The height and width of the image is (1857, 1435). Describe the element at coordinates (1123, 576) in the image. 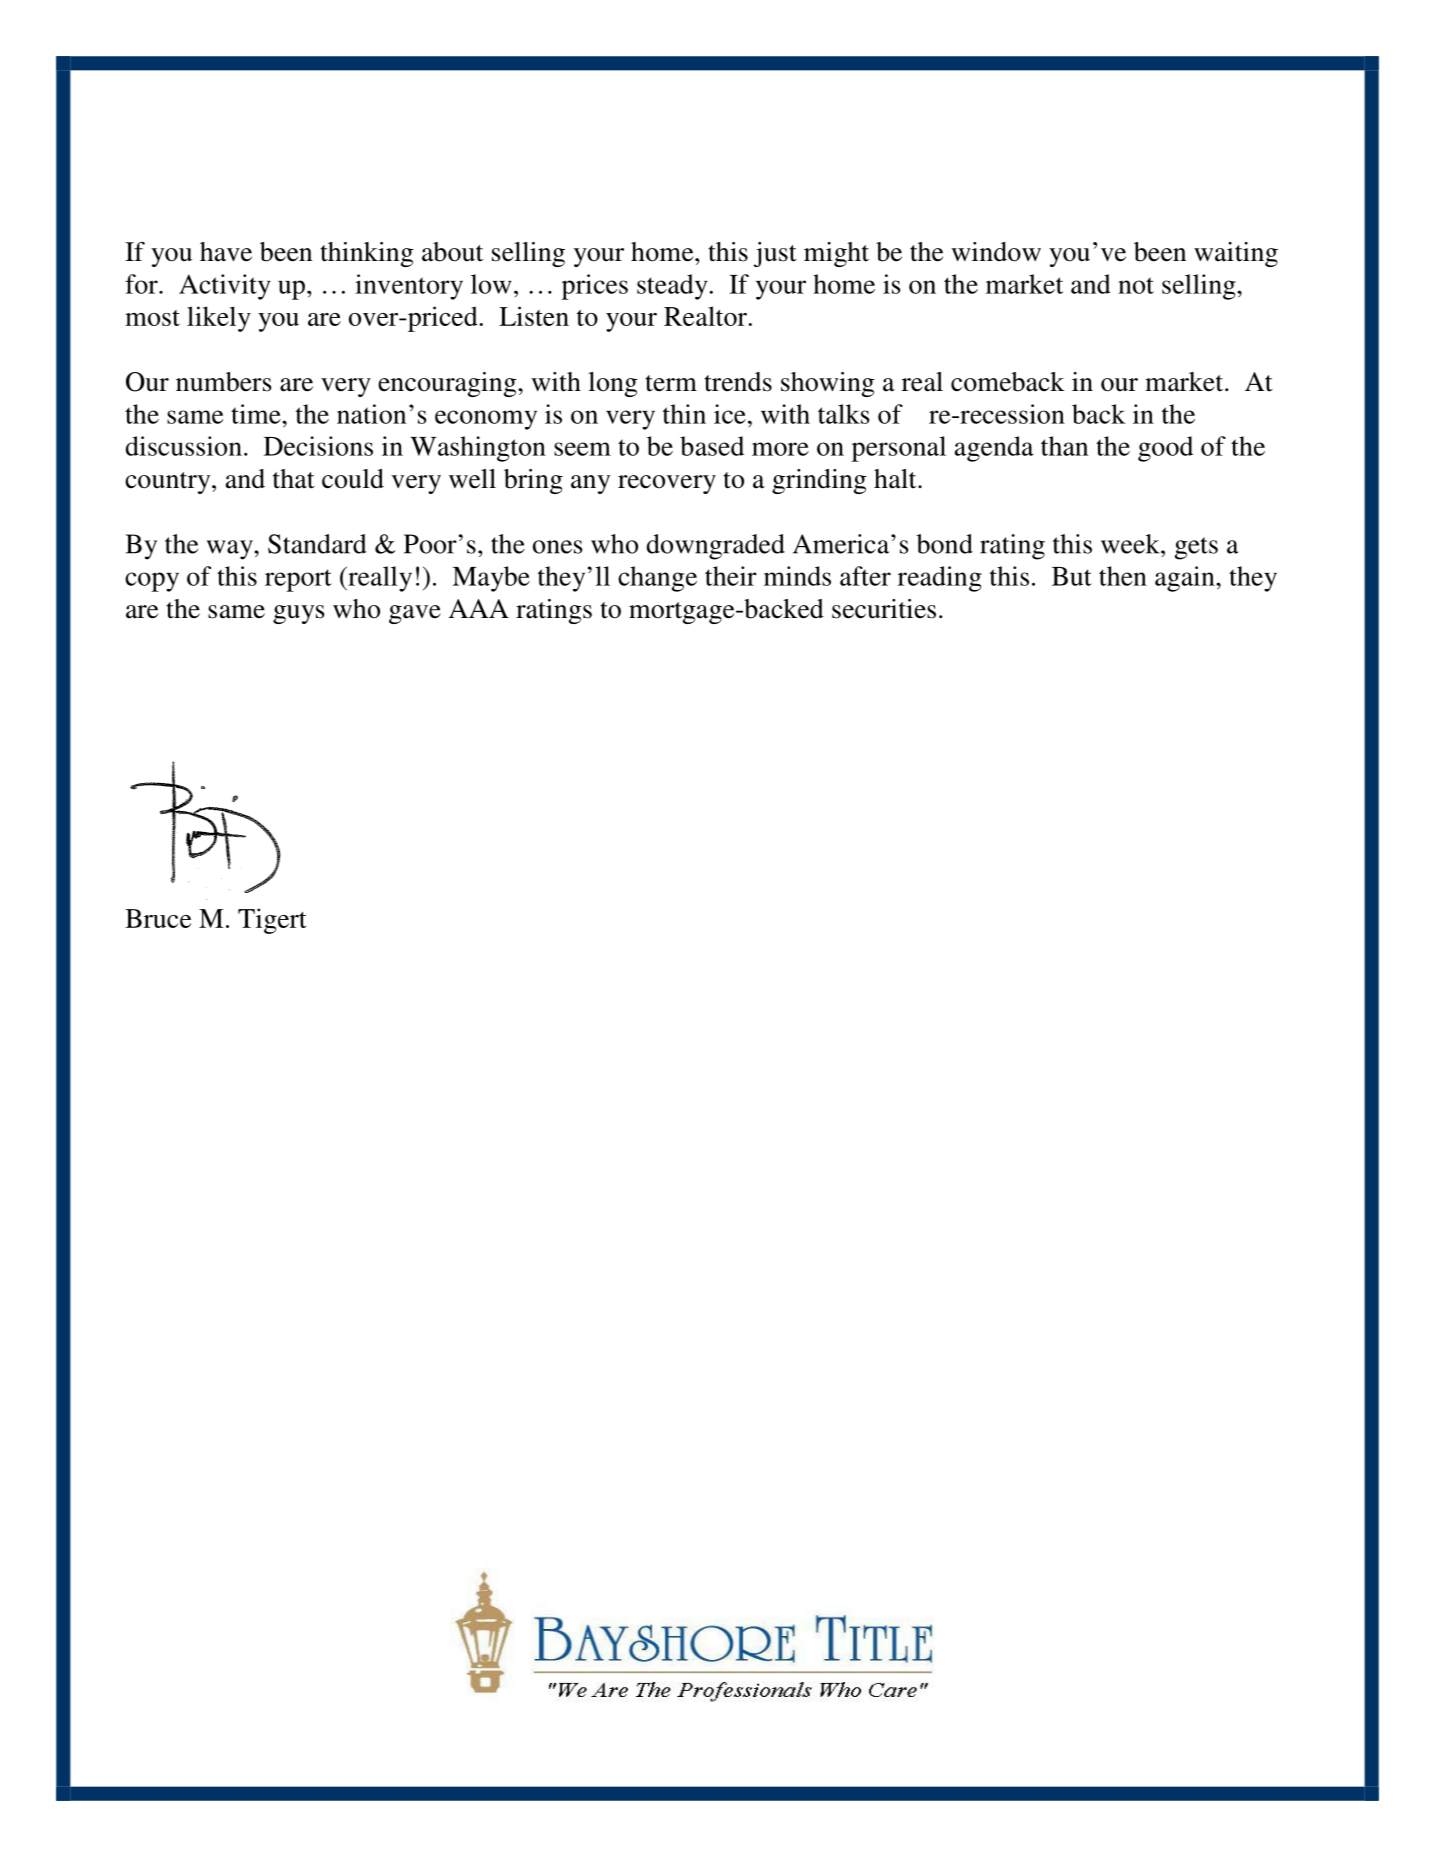

I see `then` at that location.
